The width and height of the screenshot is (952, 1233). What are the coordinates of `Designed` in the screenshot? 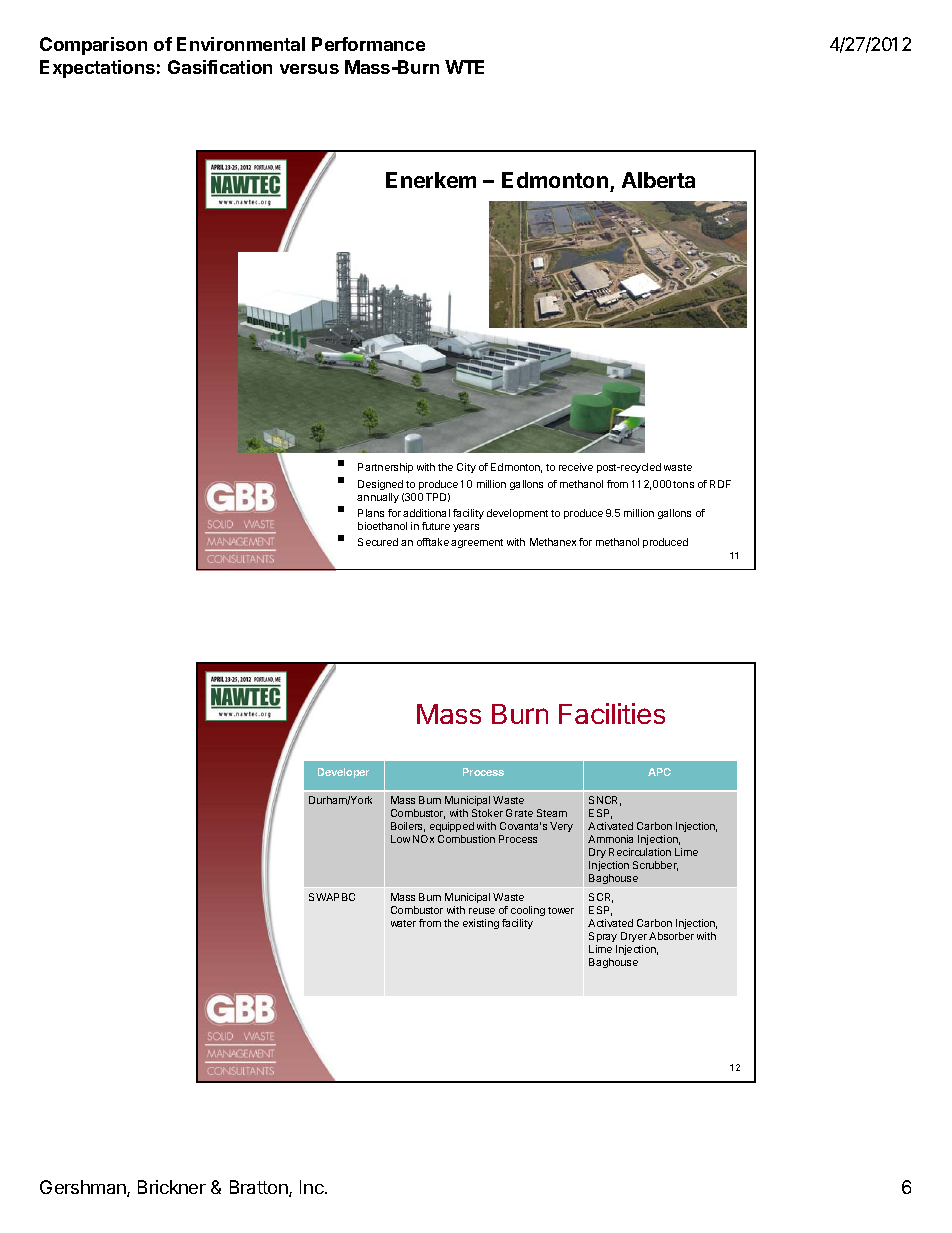 It's located at (380, 485).
